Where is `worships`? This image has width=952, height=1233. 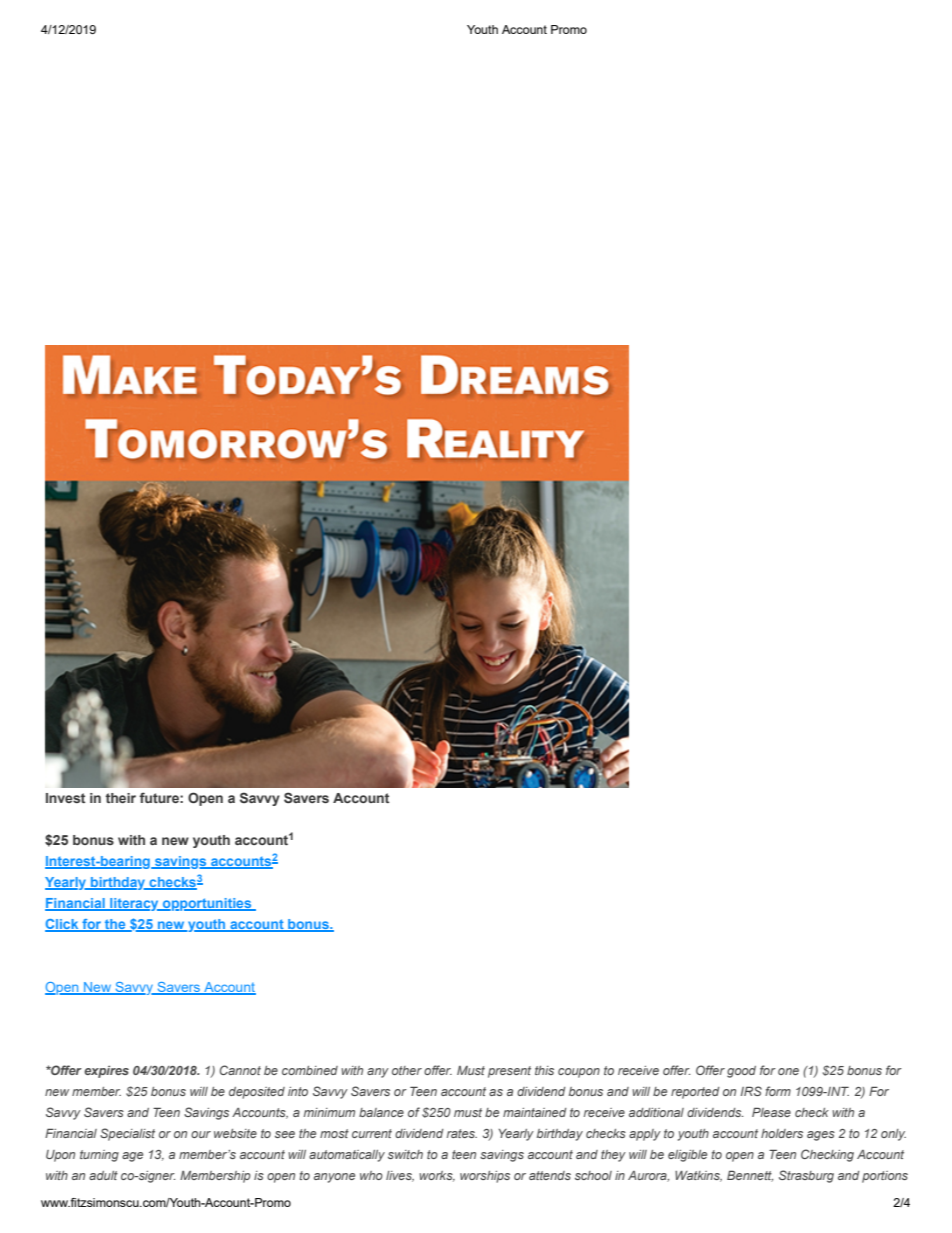
worships is located at coordinates (485, 1177).
